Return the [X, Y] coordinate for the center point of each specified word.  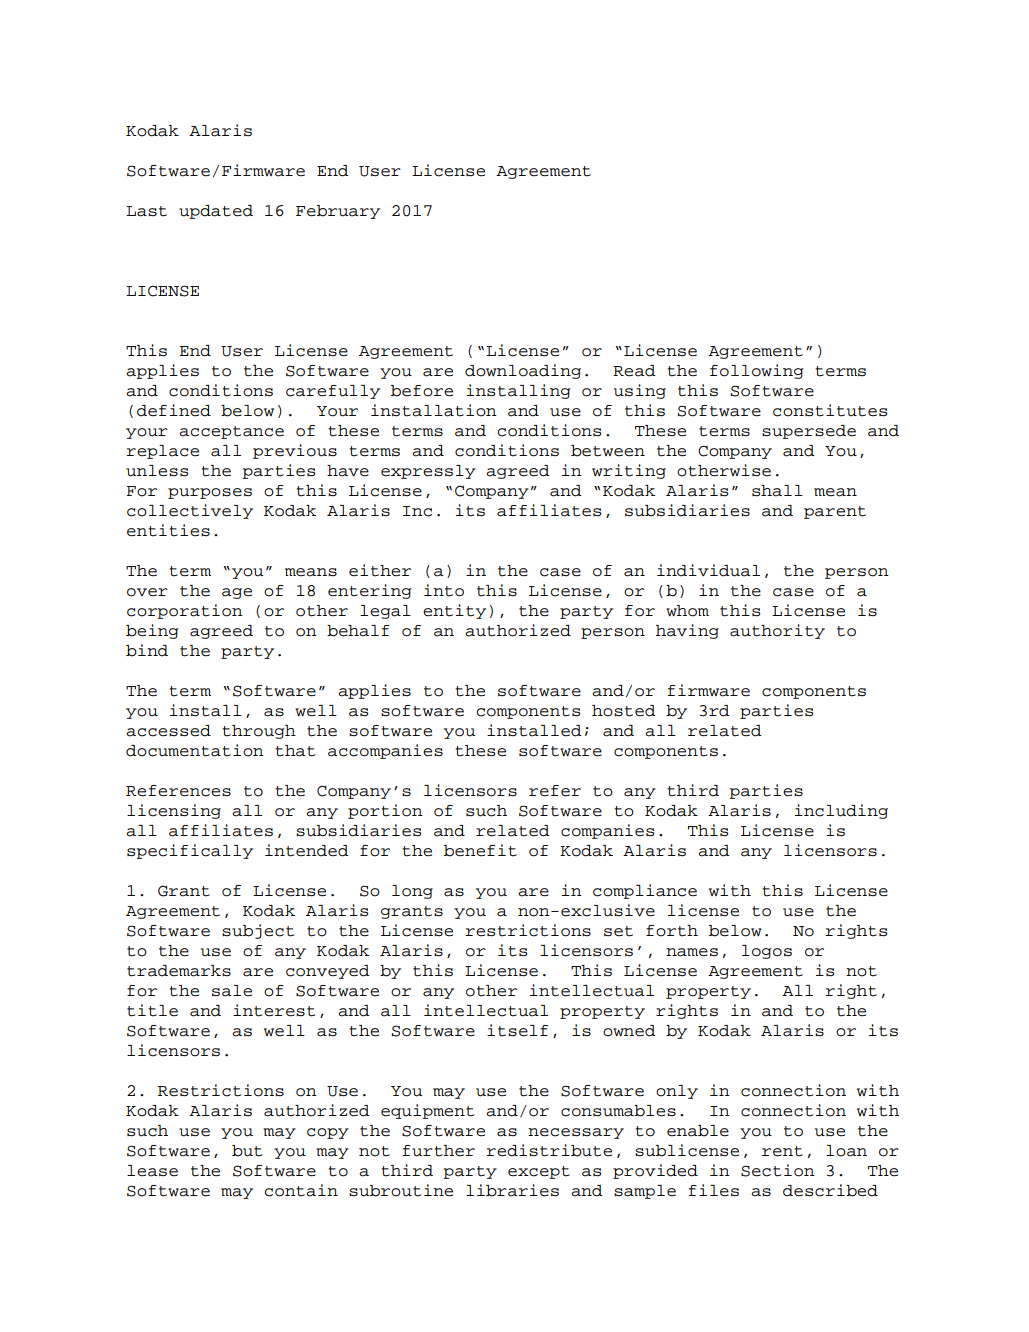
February [338, 212]
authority [777, 631]
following [756, 371]
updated [216, 212]
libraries [512, 1190]
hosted [624, 711]
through [259, 732]
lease [152, 1171]
